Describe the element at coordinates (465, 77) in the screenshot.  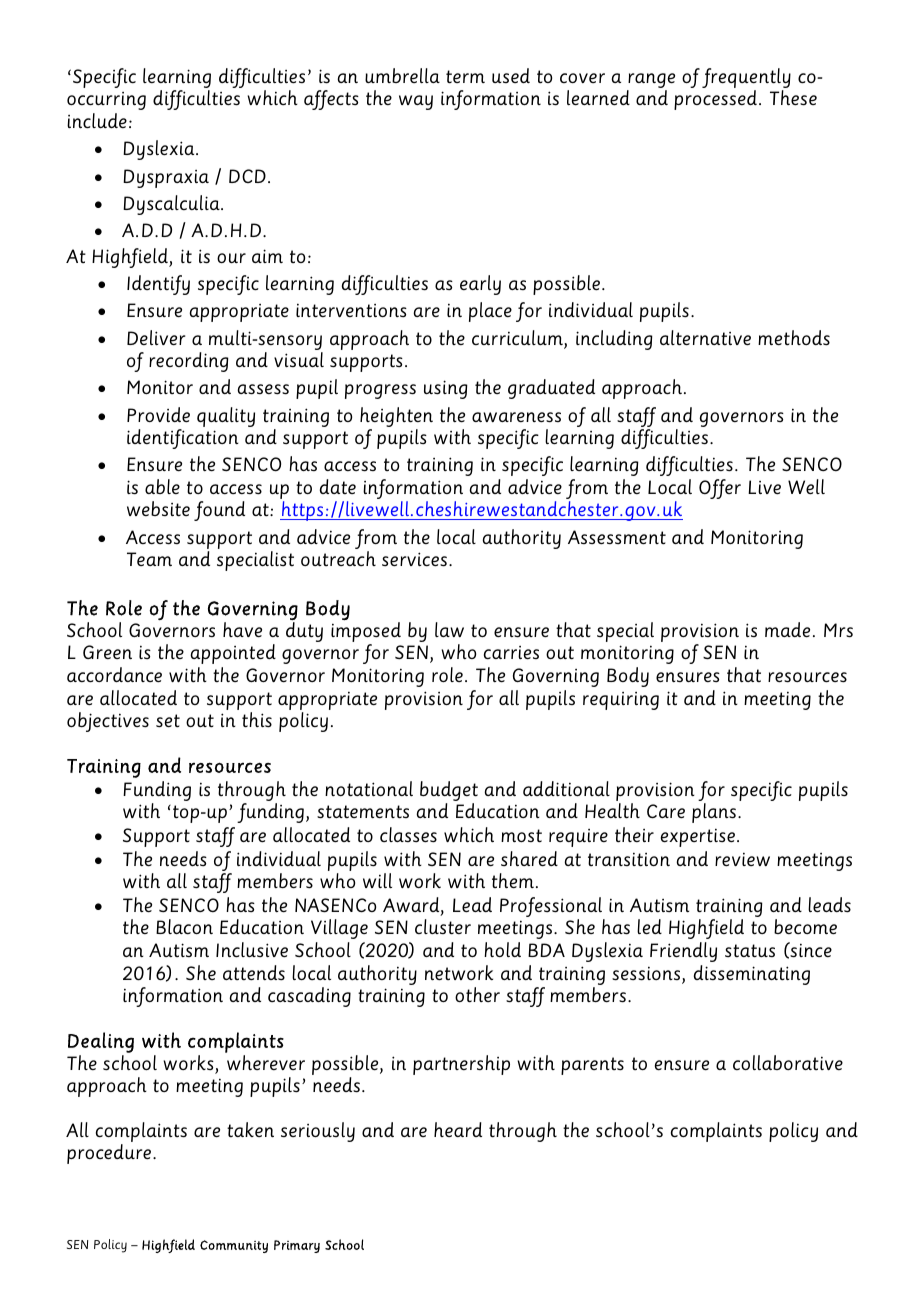
I see `term` at that location.
